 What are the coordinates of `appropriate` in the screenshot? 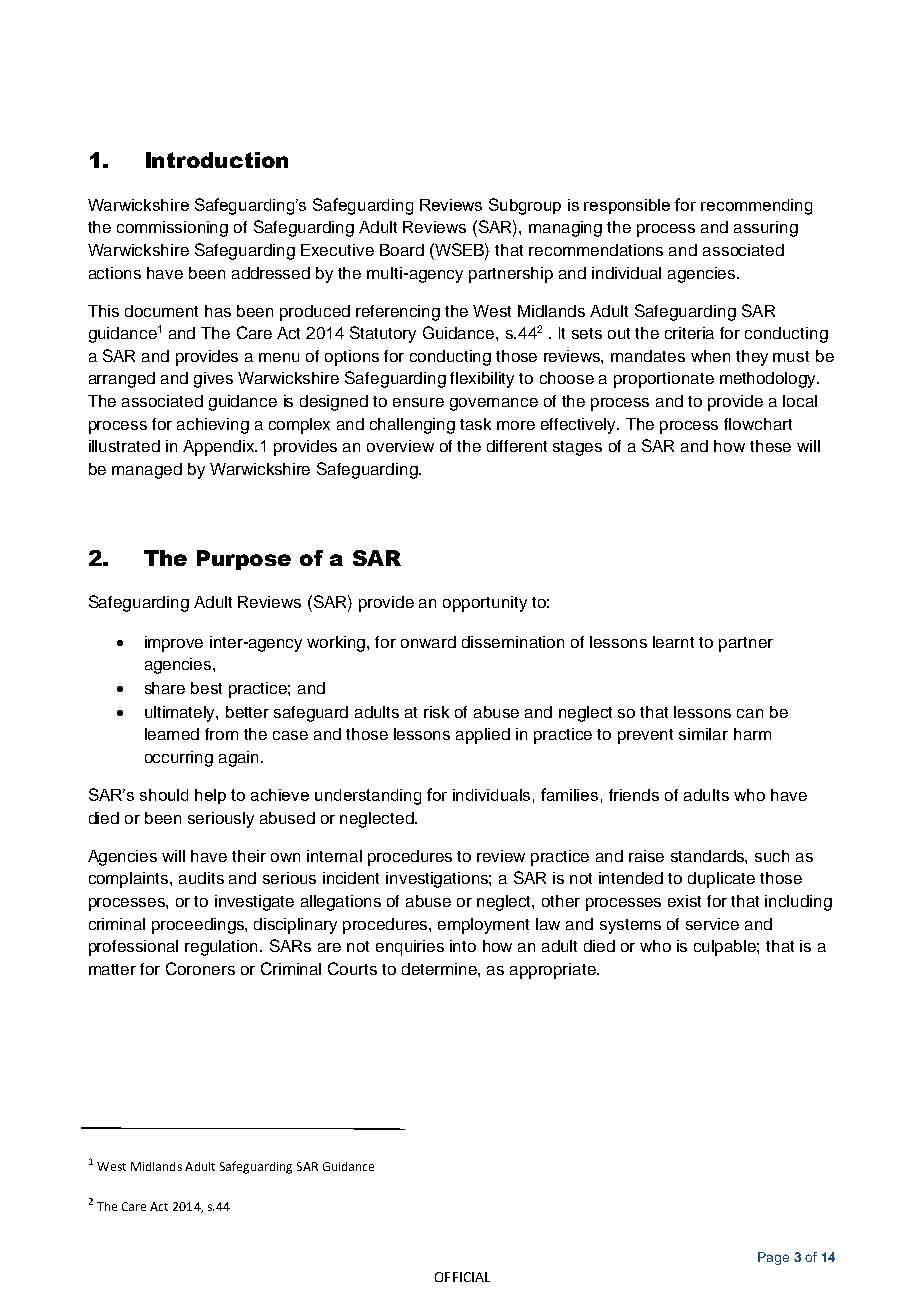 It's located at (554, 971).
